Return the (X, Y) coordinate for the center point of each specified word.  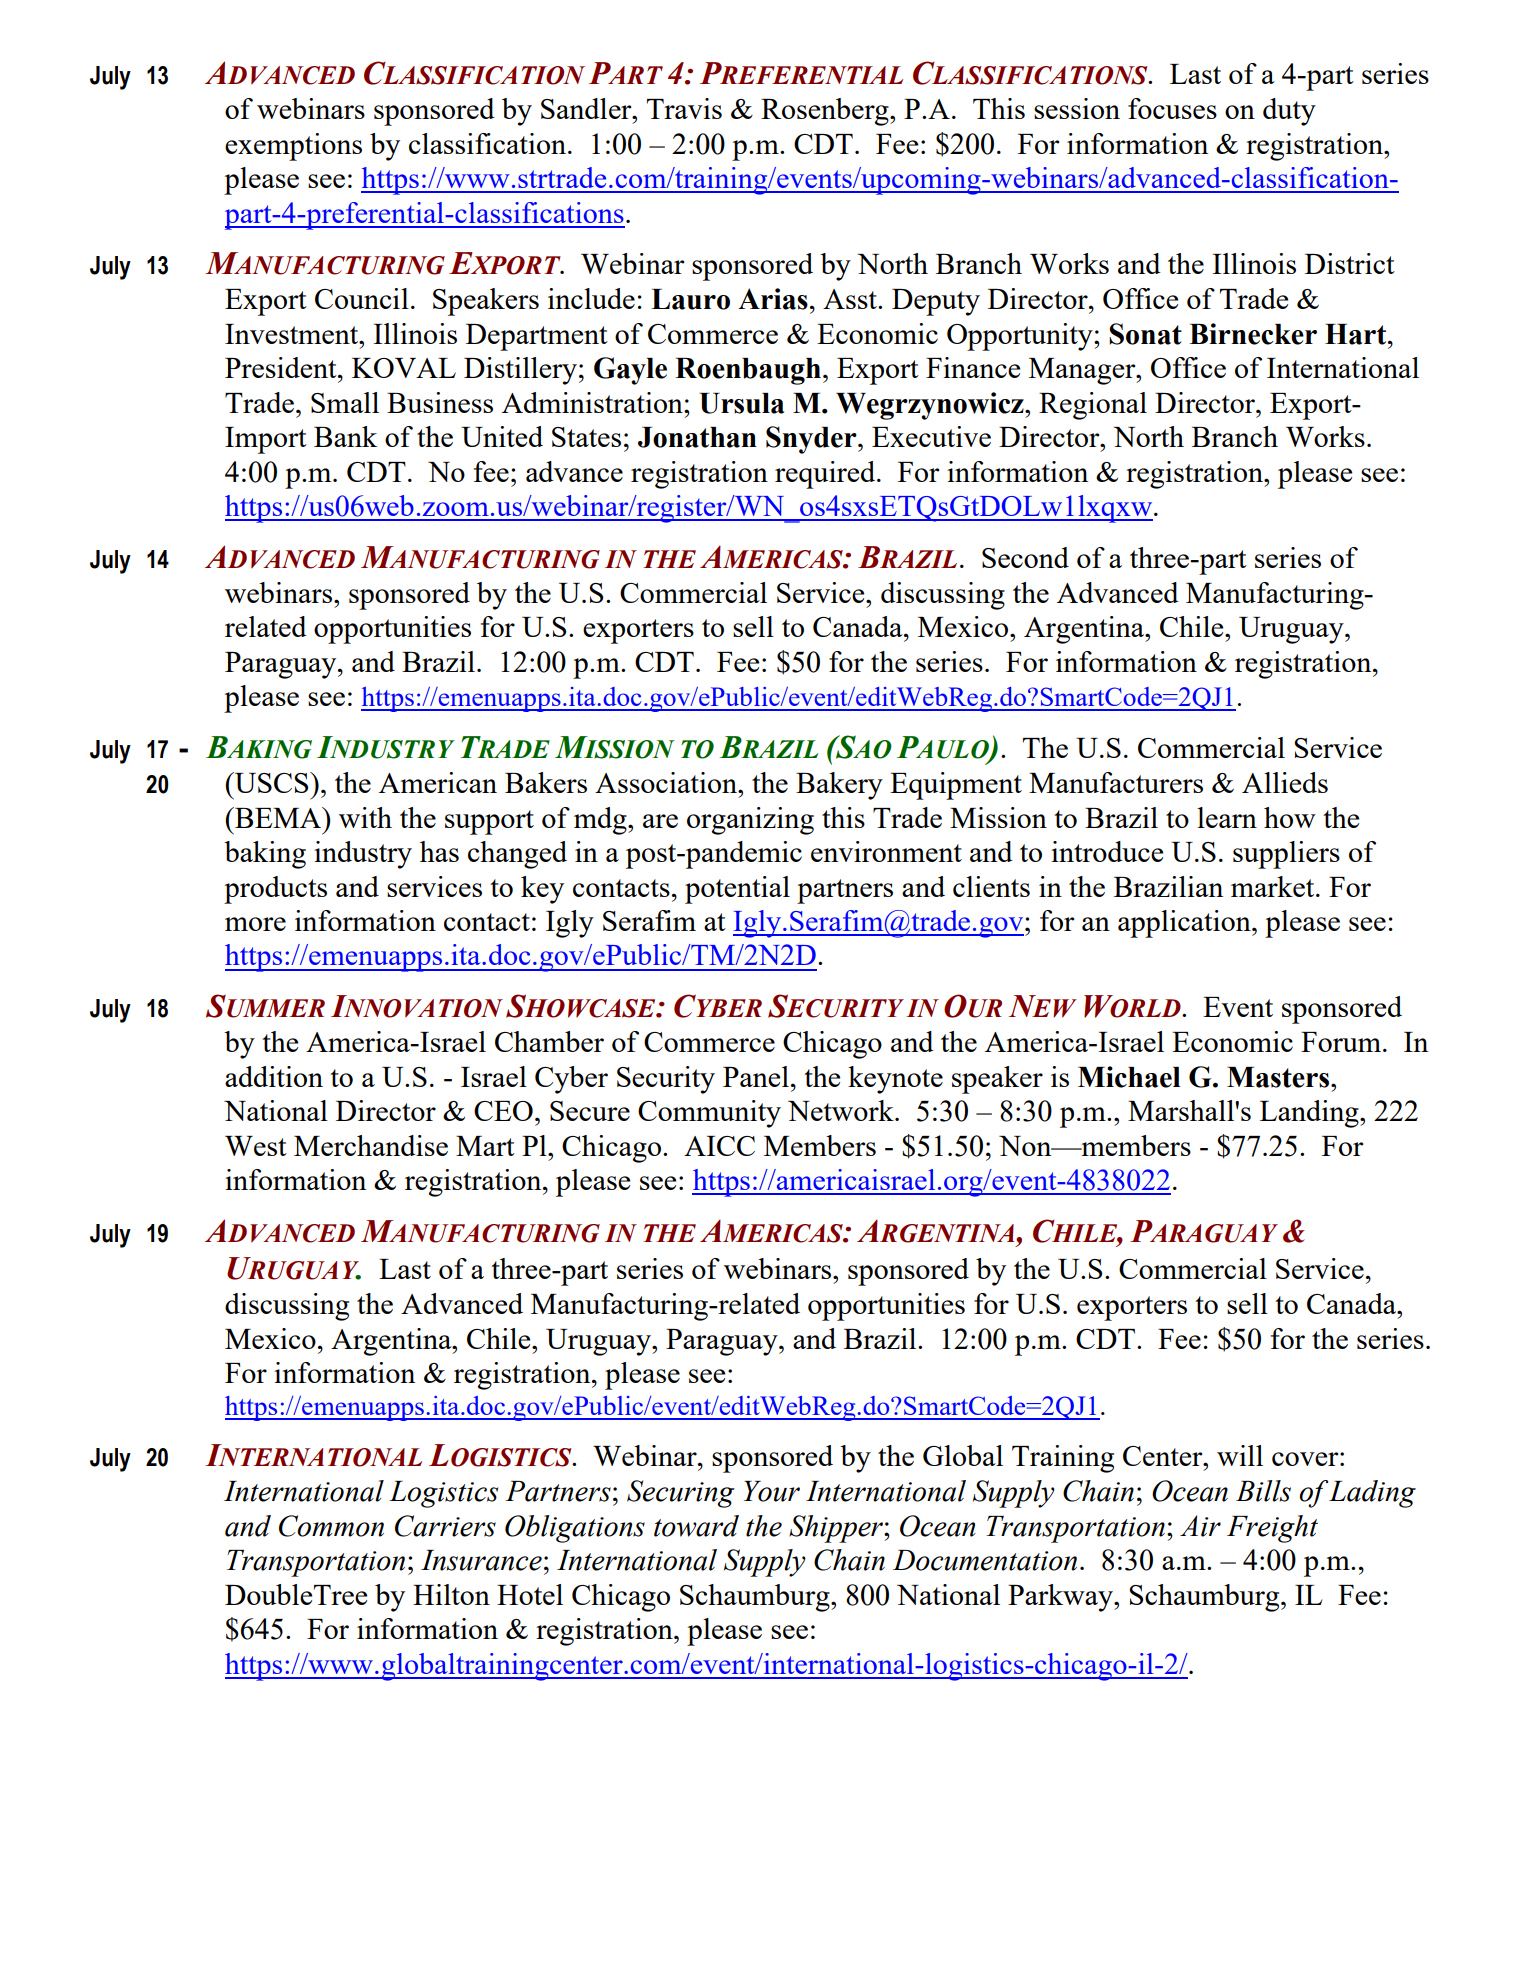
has (439, 851)
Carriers (445, 1526)
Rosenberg (826, 112)
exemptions (293, 147)
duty (1289, 112)
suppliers (1286, 855)
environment (886, 851)
